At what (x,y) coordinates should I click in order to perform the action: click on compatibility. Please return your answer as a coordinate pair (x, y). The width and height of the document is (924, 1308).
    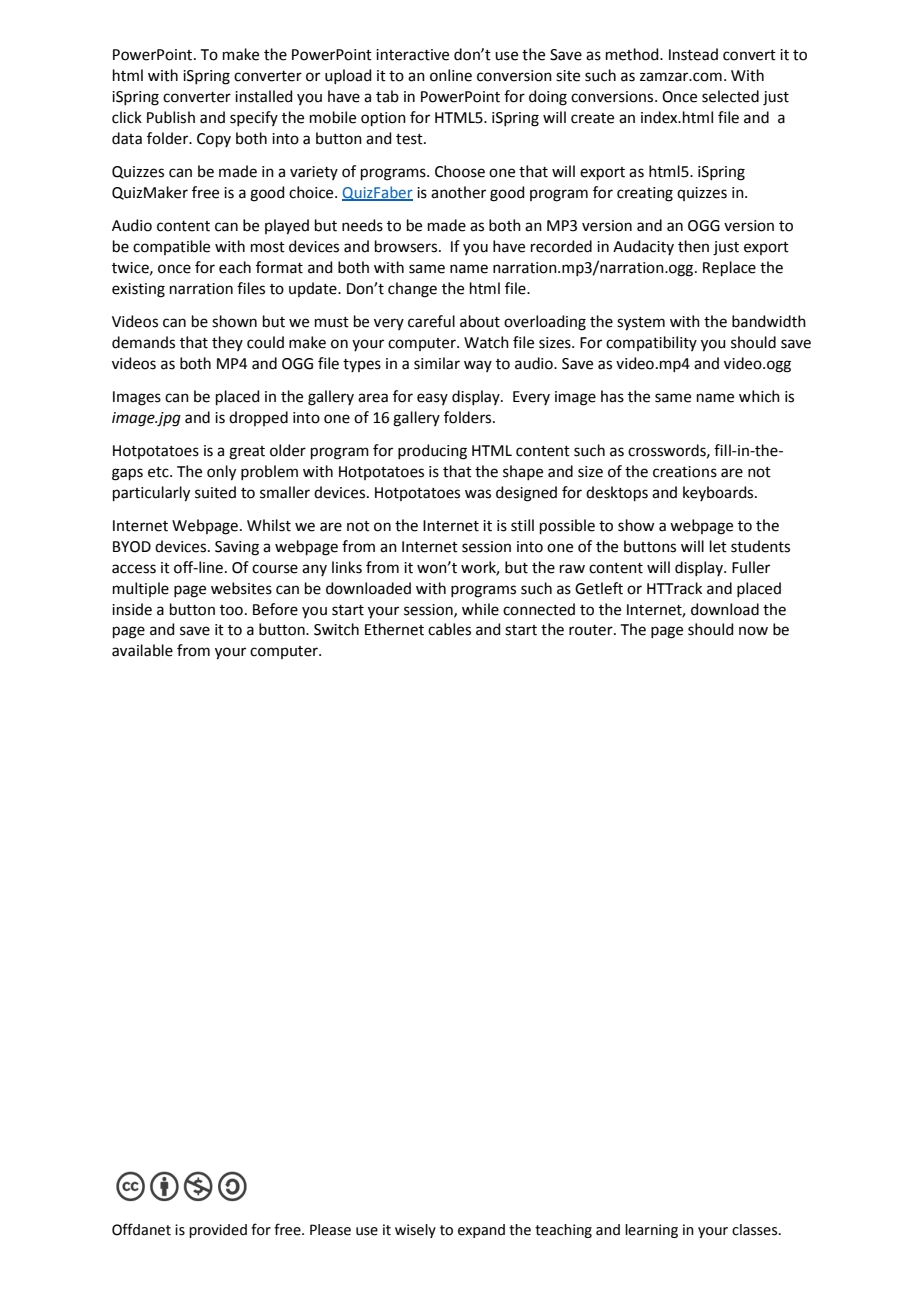
    Looking at the image, I should click on (651, 343).
